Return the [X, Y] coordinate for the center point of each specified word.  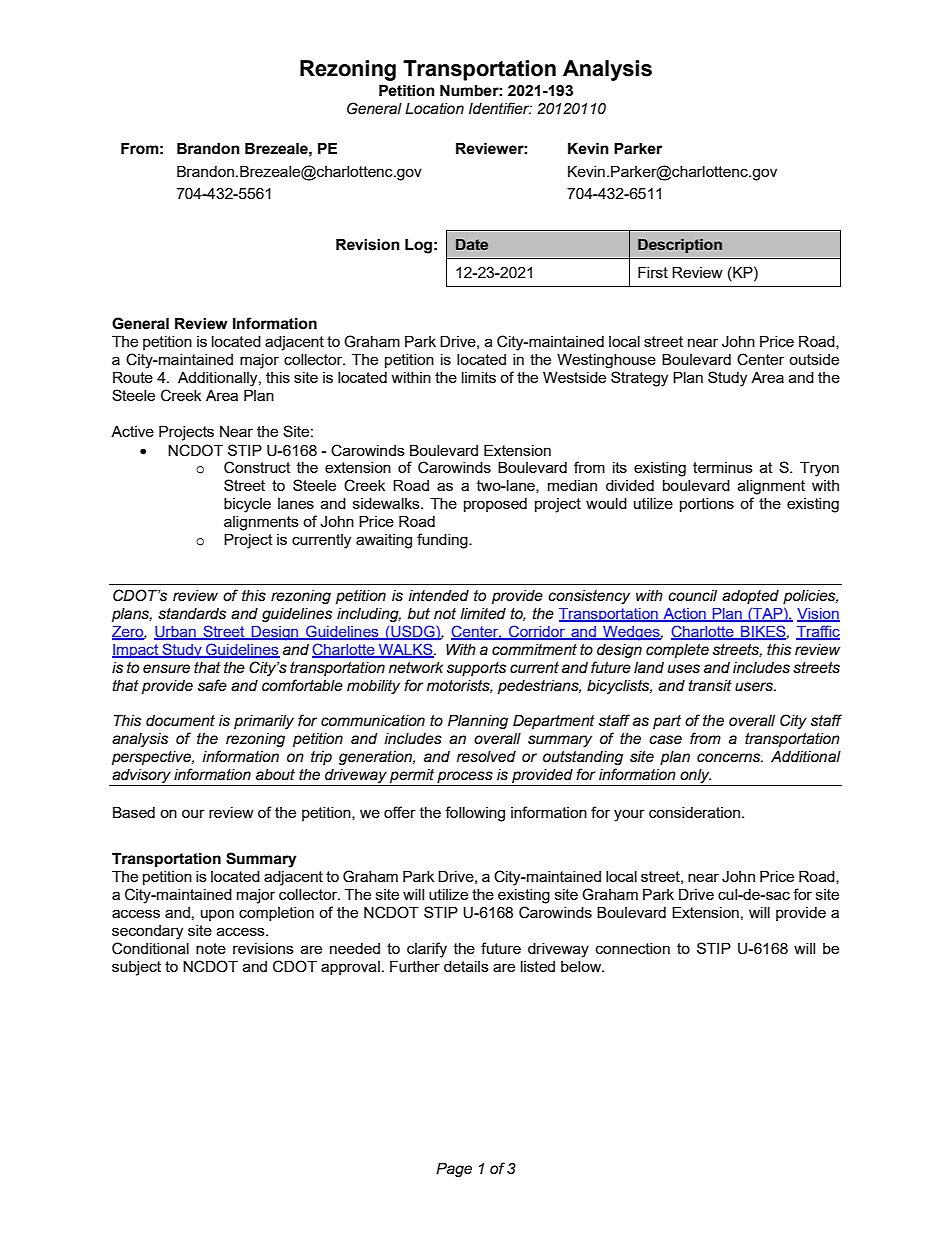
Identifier [500, 108]
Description [680, 246]
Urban [176, 633]
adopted [750, 597]
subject [136, 968]
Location [434, 109]
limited [483, 614]
